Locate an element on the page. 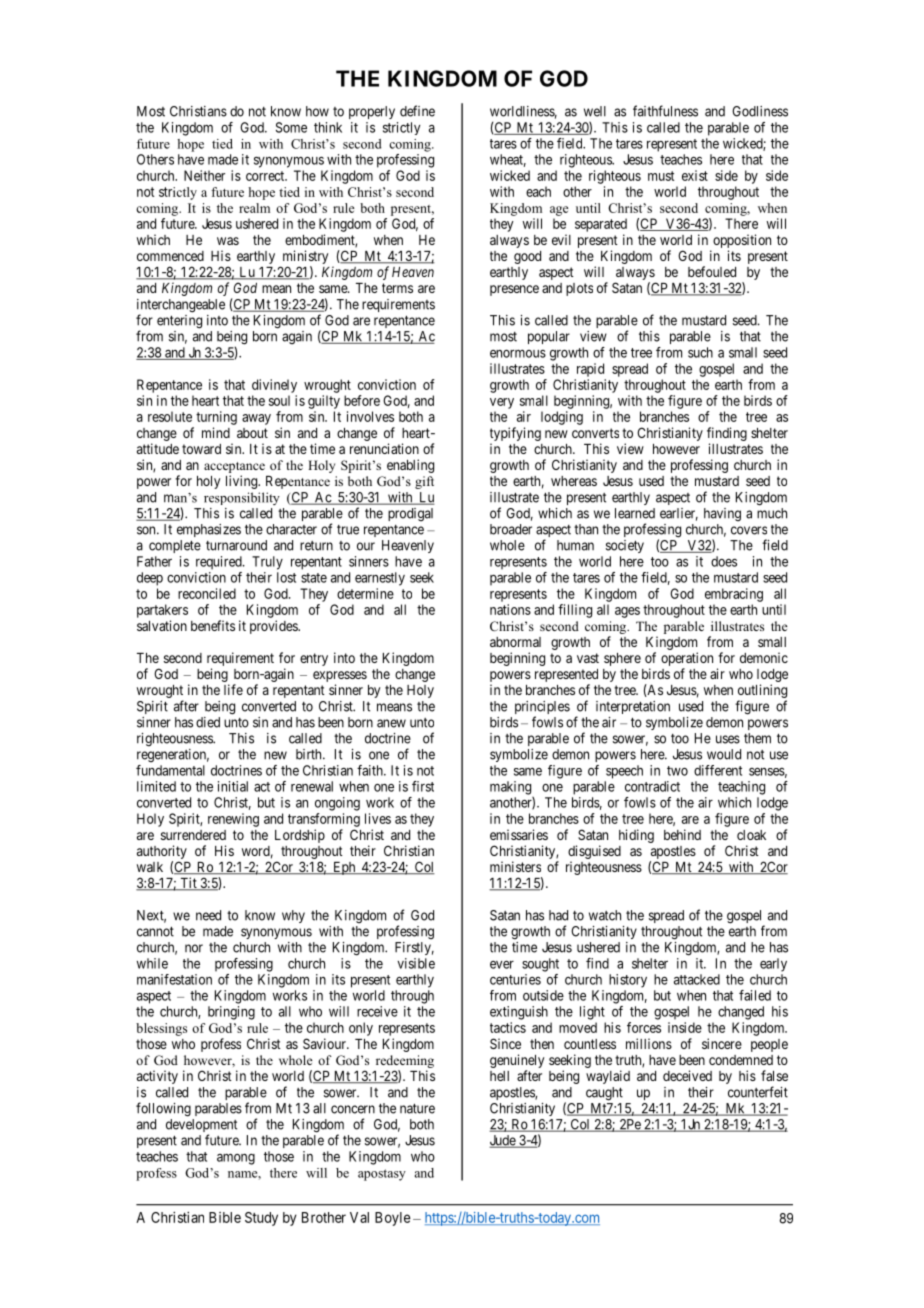 The height and width of the image is (1308, 924). operation is located at coordinates (687, 659).
